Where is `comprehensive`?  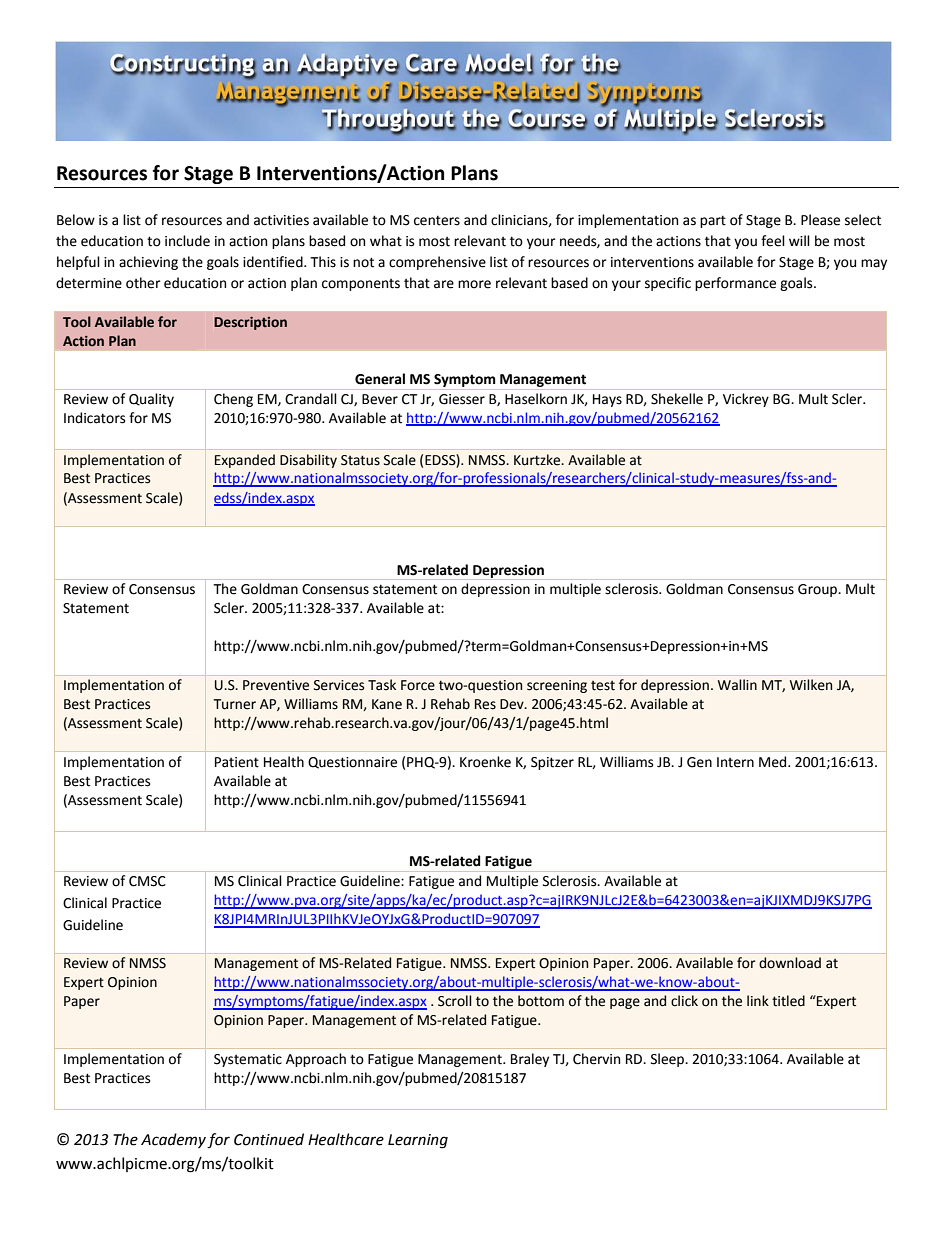 comprehensive is located at coordinates (437, 263).
